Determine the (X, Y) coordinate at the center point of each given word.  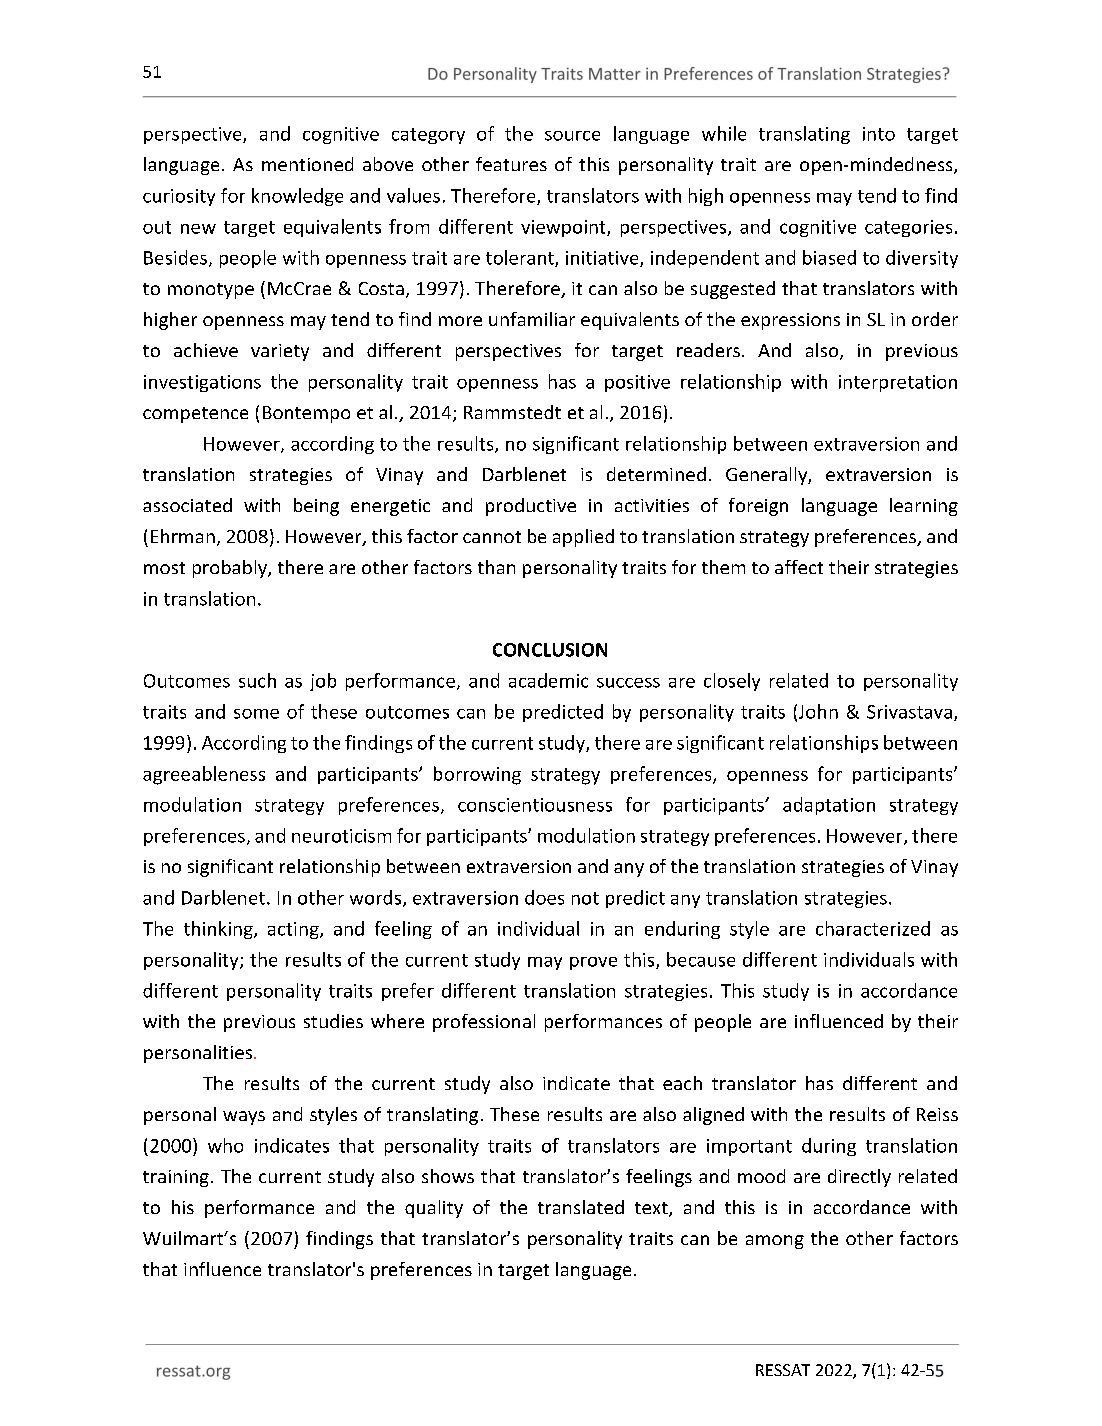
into (879, 134)
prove (593, 963)
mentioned (307, 164)
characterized (873, 928)
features (511, 164)
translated (581, 1207)
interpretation (898, 383)
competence (195, 415)
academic (548, 680)
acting (294, 930)
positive (637, 383)
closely (732, 682)
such (257, 680)
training (176, 1178)
